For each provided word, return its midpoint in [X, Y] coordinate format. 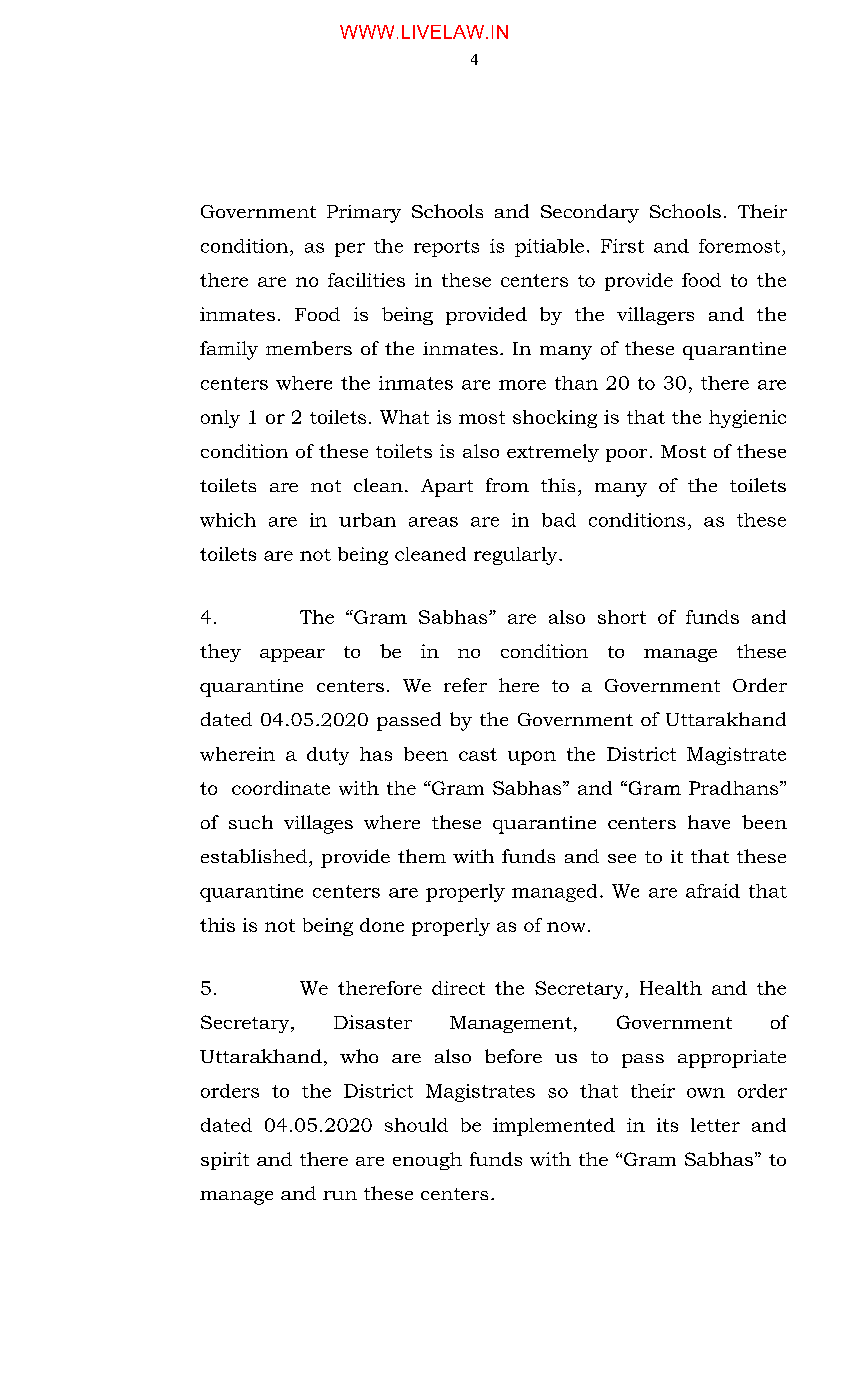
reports [446, 248]
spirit [225, 1161]
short [622, 617]
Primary [364, 214]
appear [292, 655]
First [622, 246]
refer [465, 685]
